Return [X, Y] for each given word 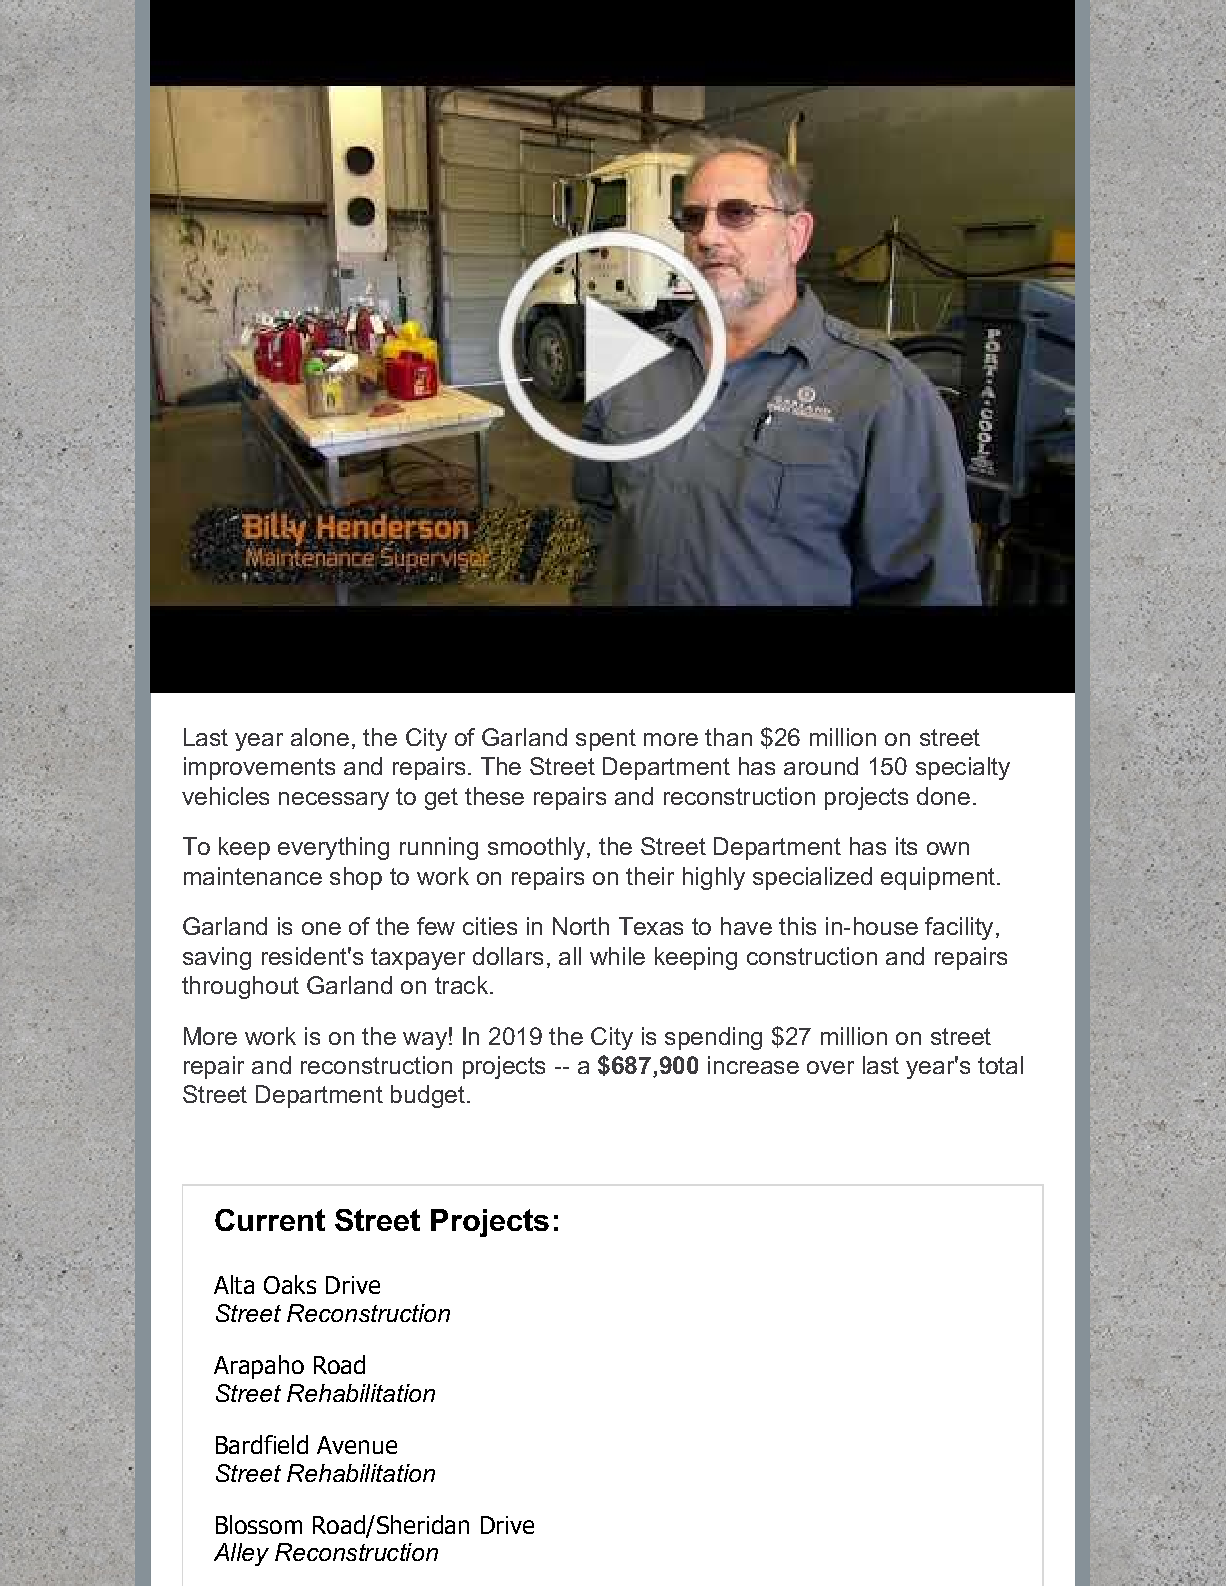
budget [428, 1096]
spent [606, 740]
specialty [963, 768]
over [830, 1067]
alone [320, 737]
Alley [241, 1554]
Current [270, 1220]
